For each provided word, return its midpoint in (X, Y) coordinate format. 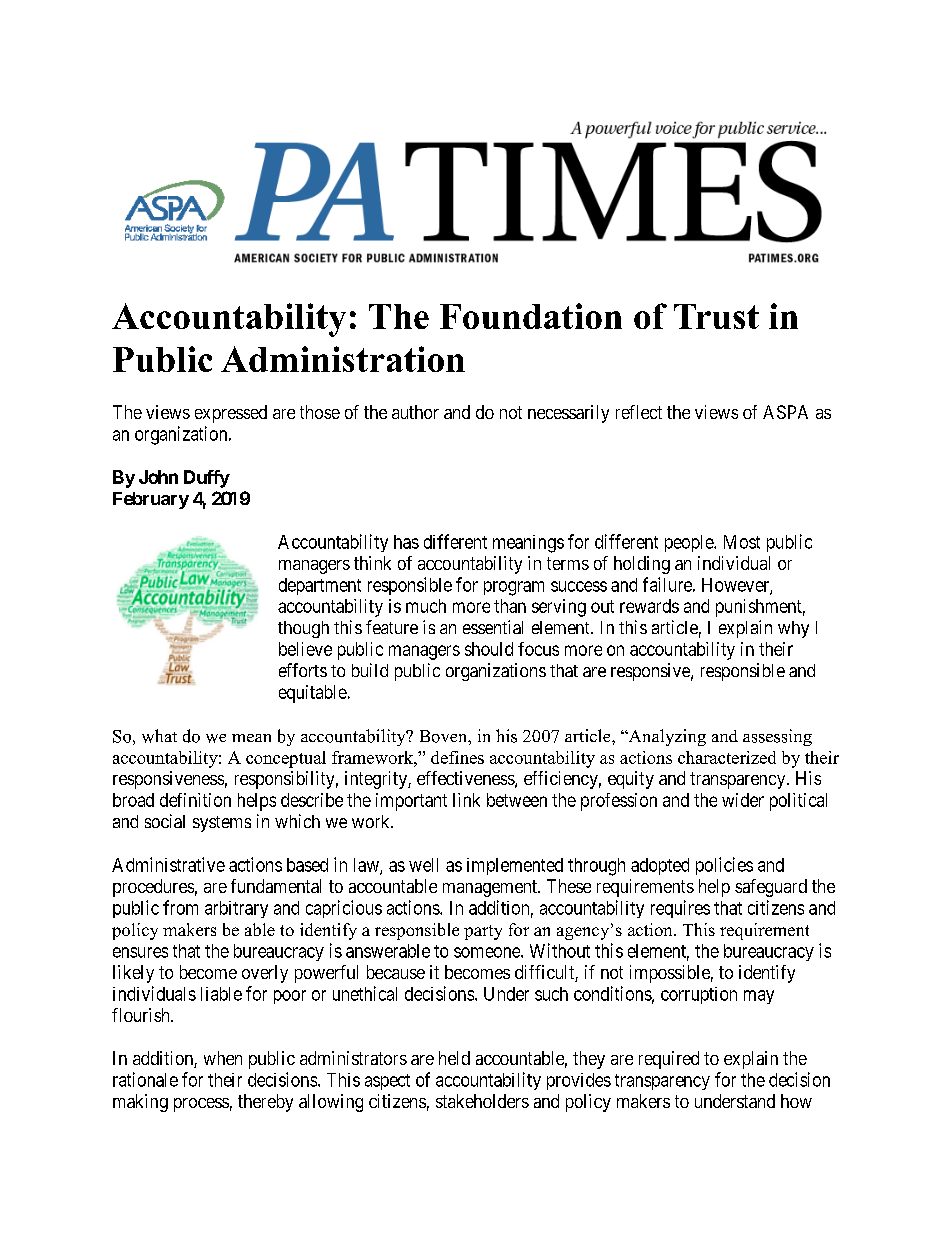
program (514, 588)
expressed (231, 414)
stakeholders (482, 1101)
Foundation (531, 316)
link (466, 800)
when (223, 1058)
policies (724, 866)
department (320, 586)
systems (222, 824)
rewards (649, 606)
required (669, 1060)
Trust (716, 316)
